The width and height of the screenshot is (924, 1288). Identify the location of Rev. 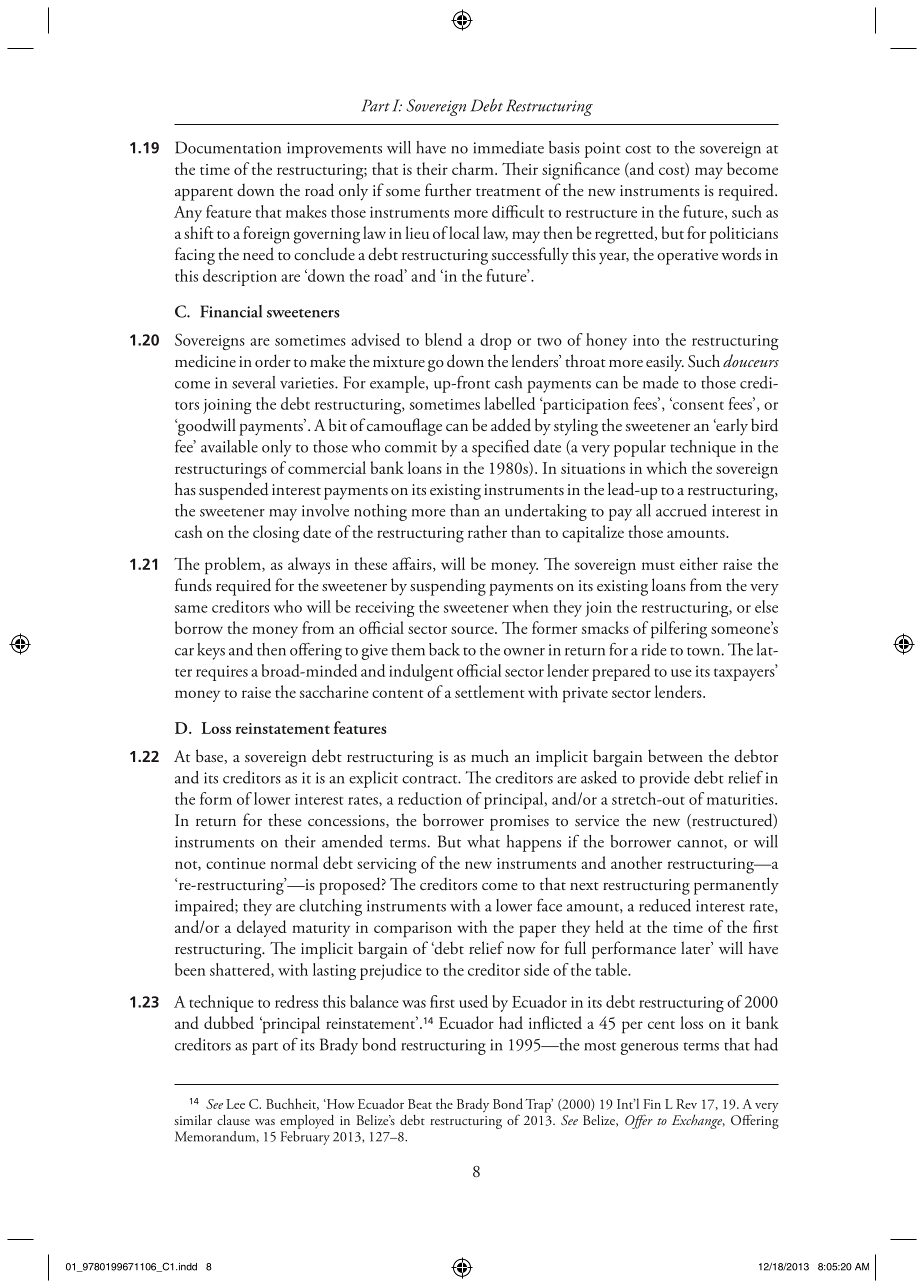
(686, 1104).
